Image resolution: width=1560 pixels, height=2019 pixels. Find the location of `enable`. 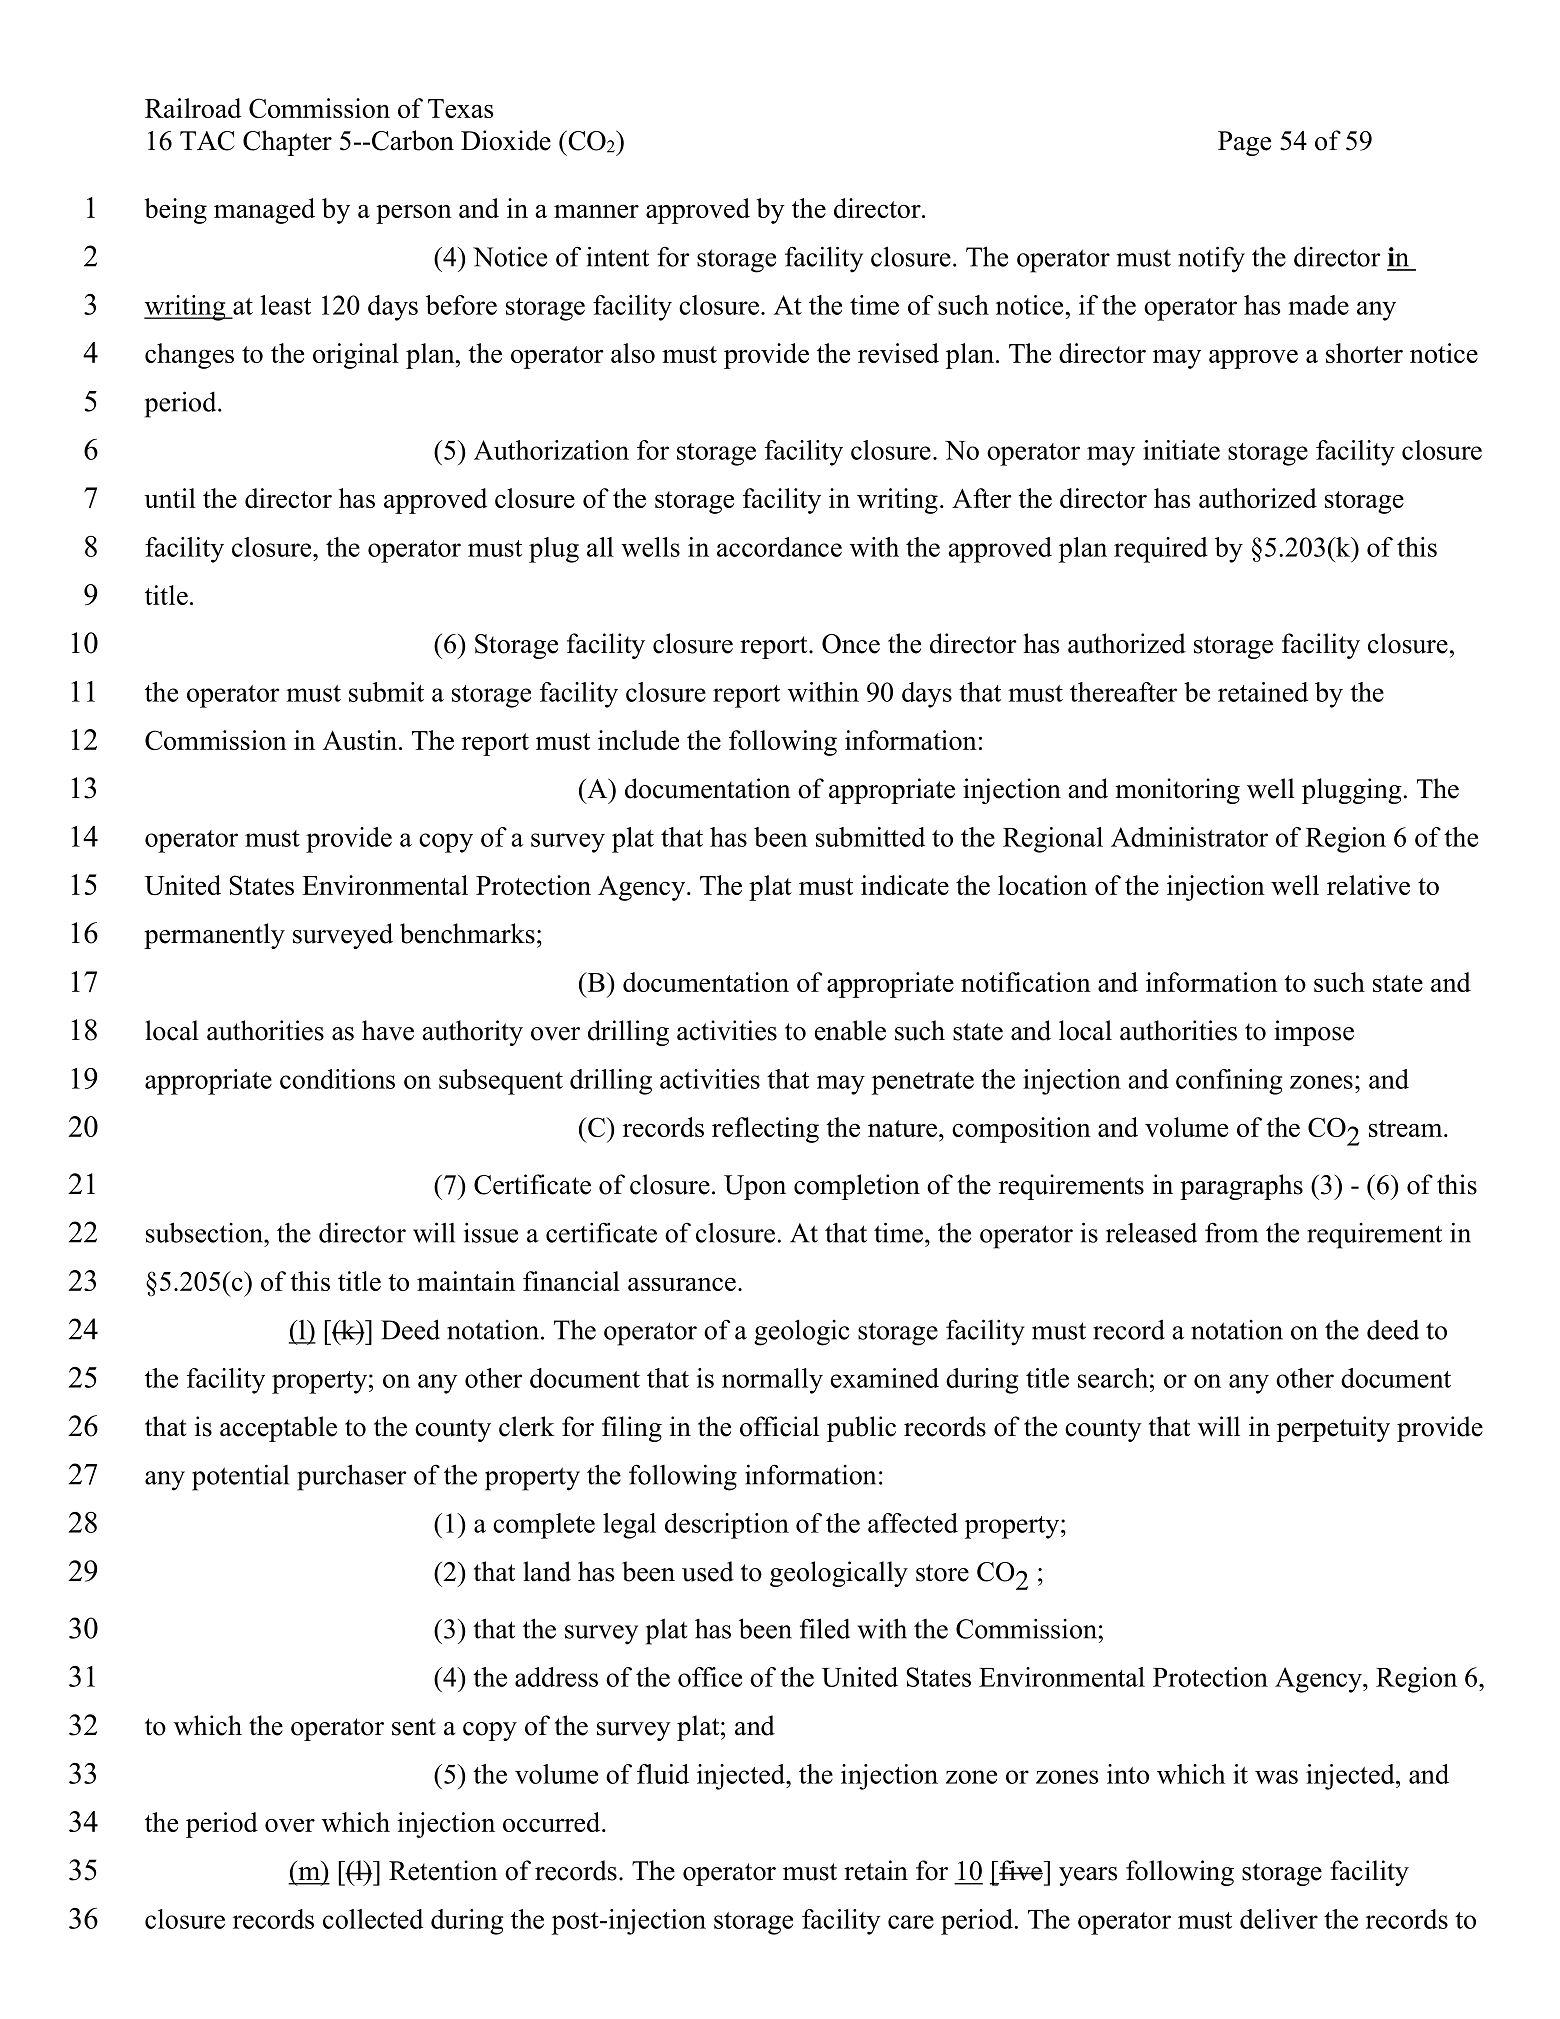

enable is located at coordinates (850, 1030).
